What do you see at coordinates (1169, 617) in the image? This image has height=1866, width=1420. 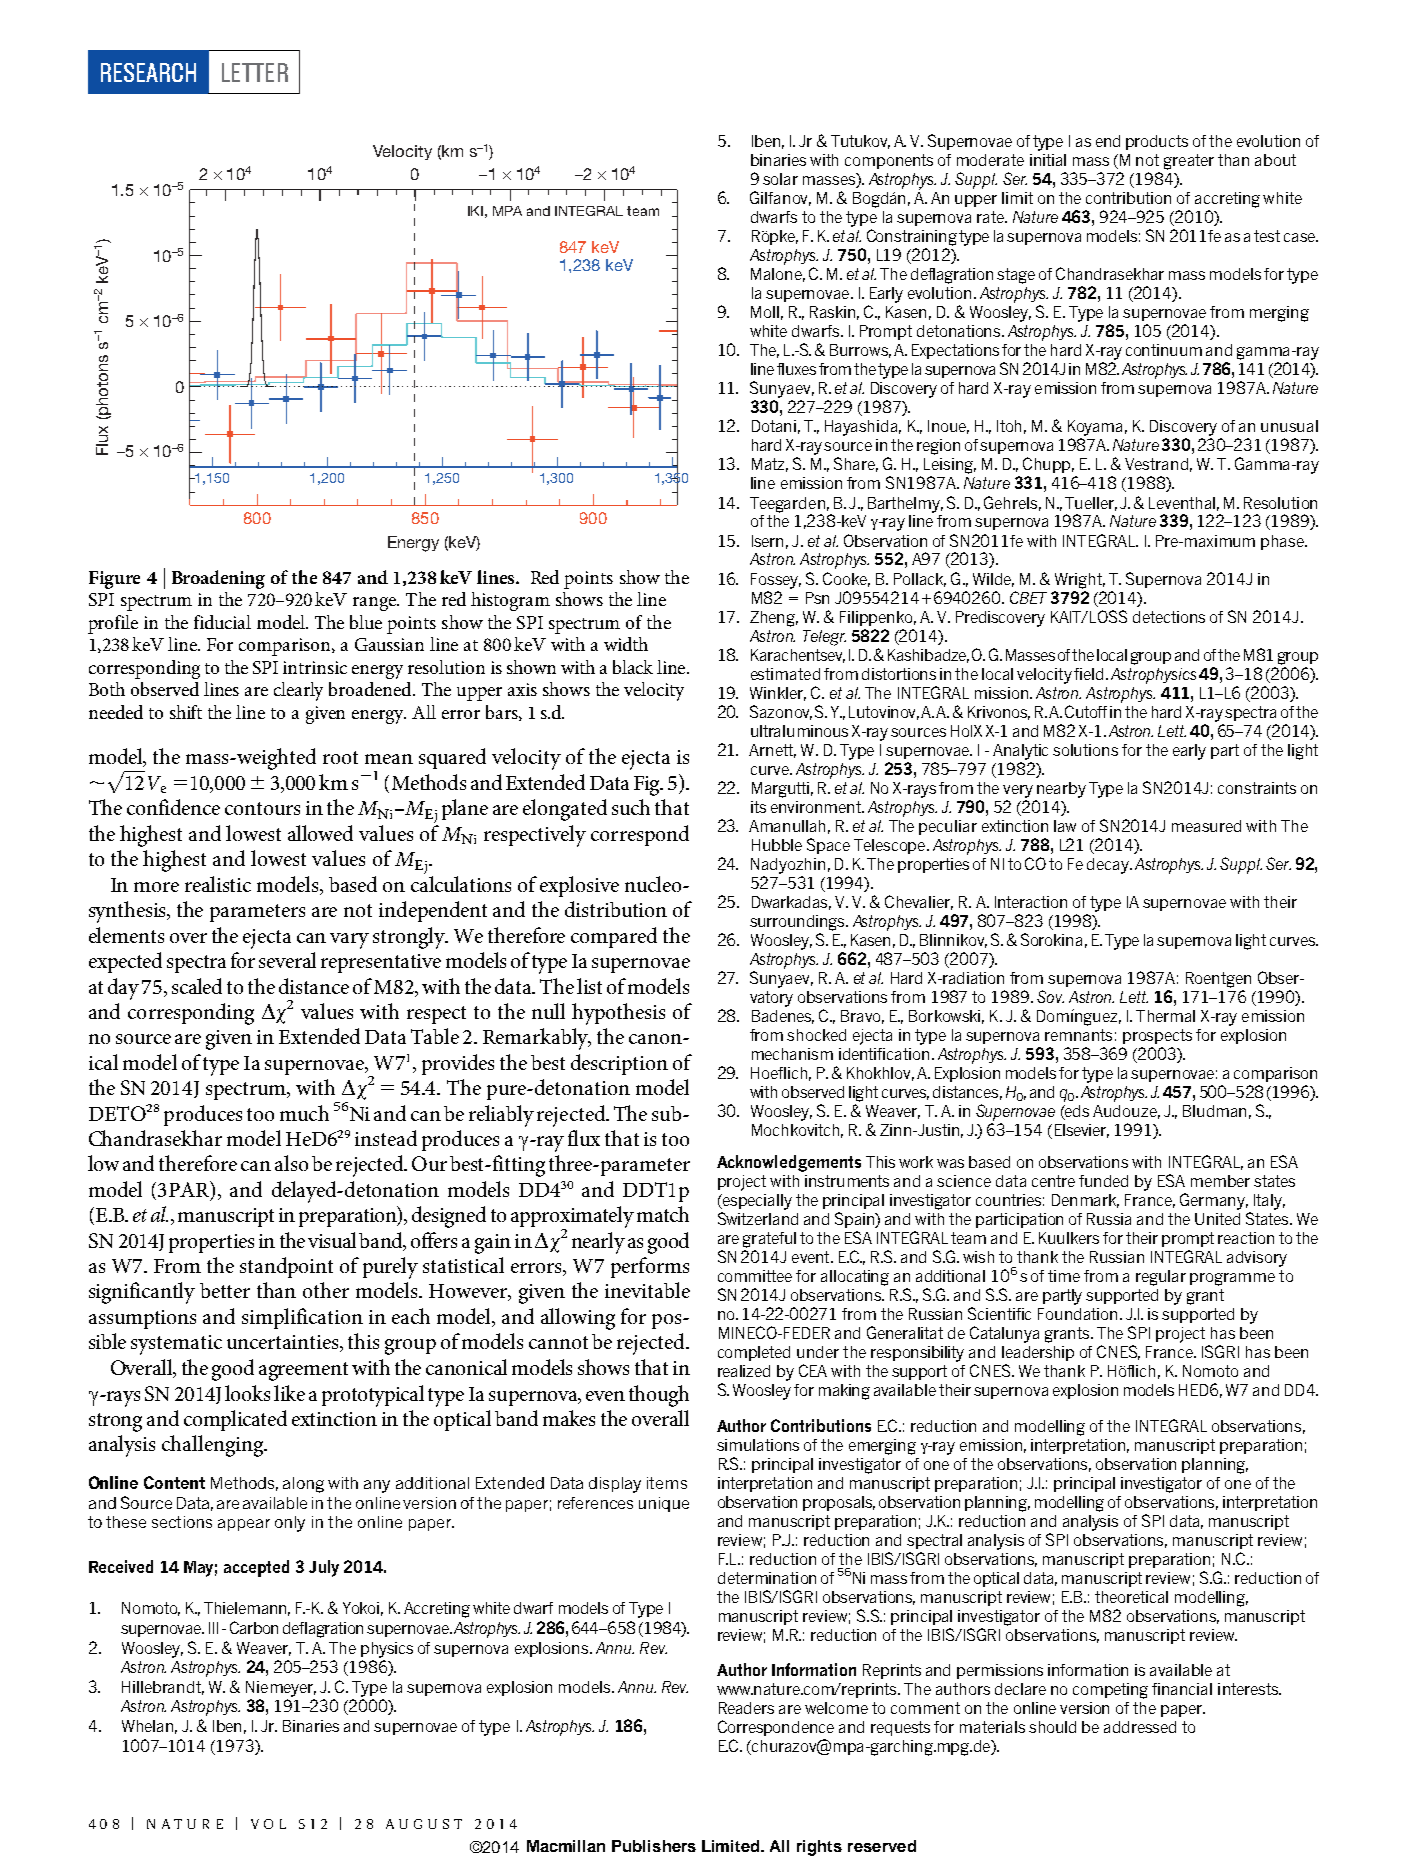 I see `detections` at bounding box center [1169, 617].
